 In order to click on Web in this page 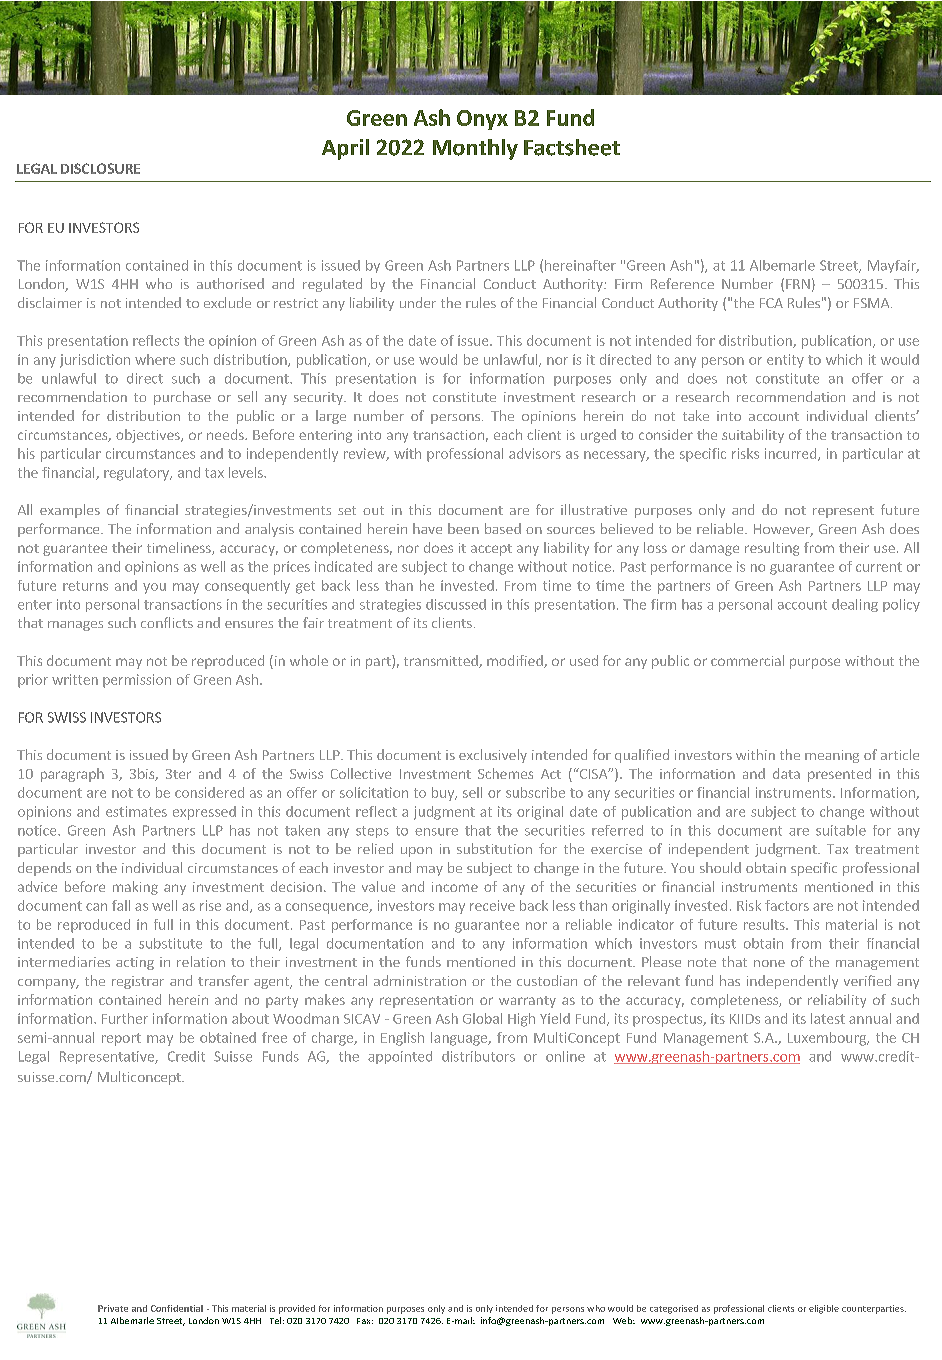, I will do `click(624, 1320)`.
